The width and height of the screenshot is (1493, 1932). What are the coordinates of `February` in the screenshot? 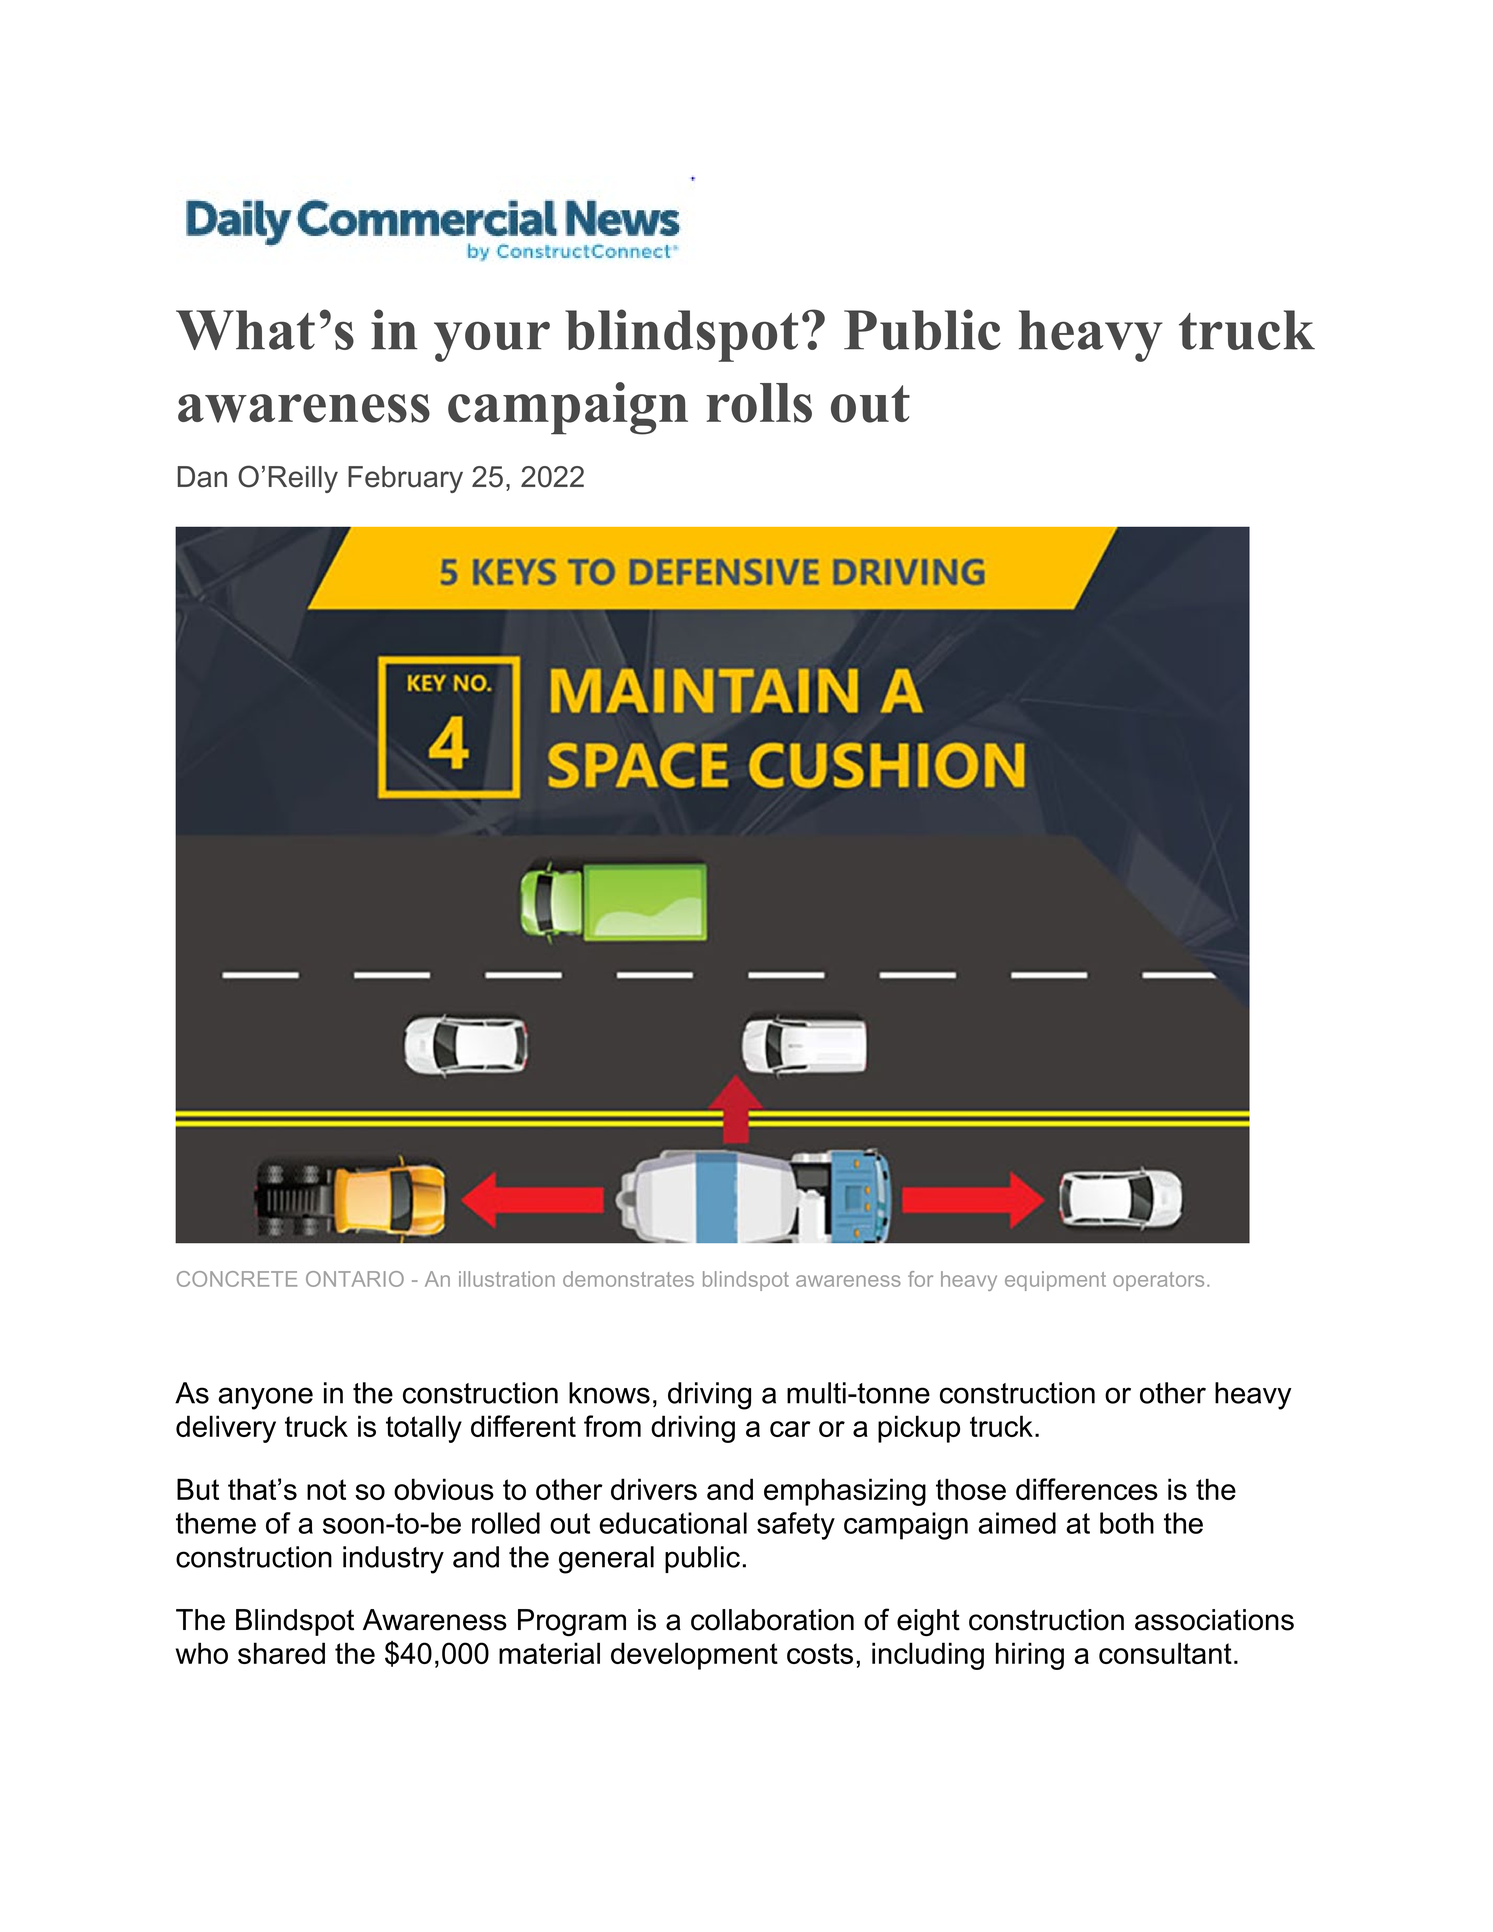 It's located at (405, 479).
